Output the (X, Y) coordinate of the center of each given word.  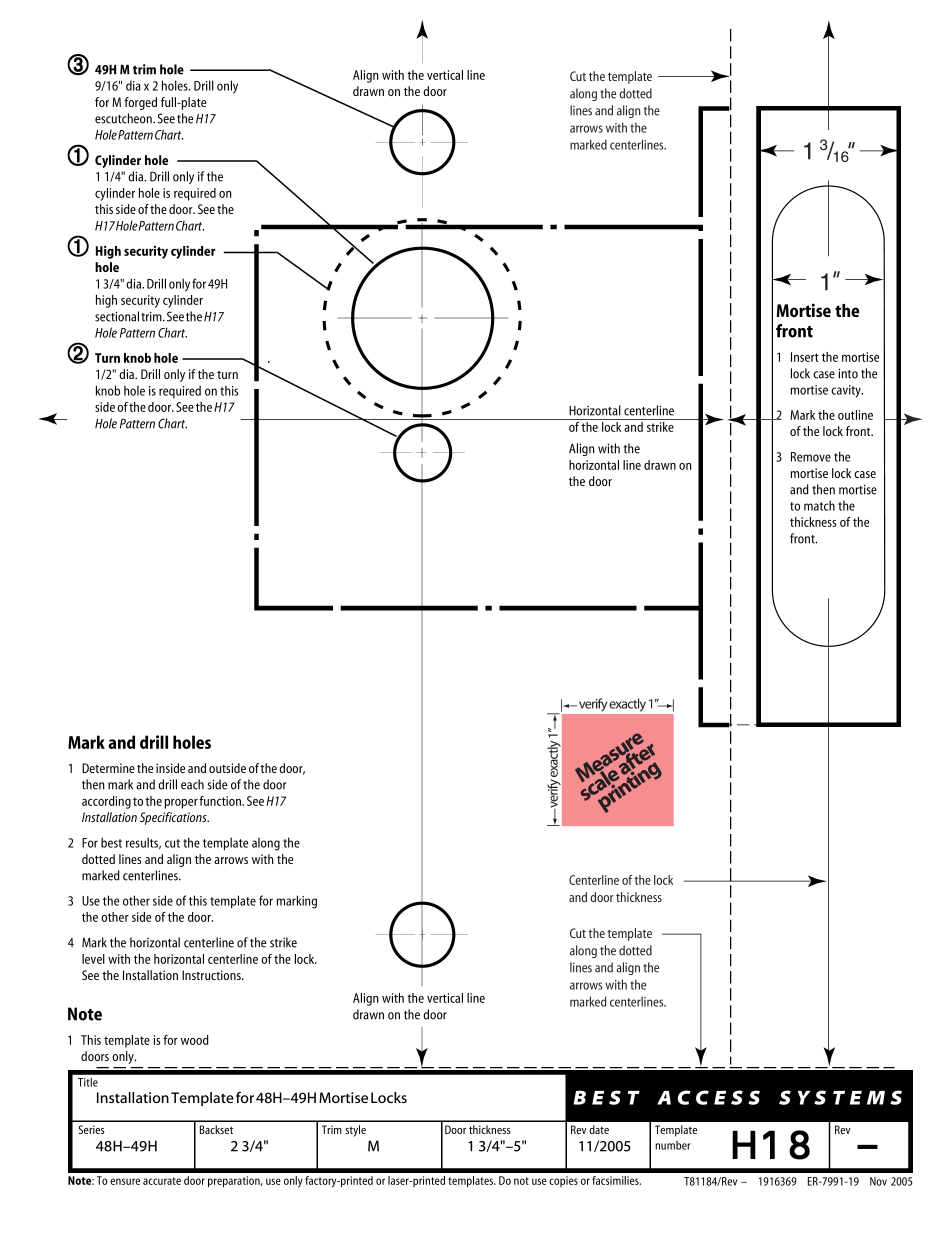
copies (563, 1181)
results (143, 843)
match (819, 505)
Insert (805, 357)
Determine (108, 768)
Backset (216, 1129)
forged (140, 103)
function (221, 801)
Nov (878, 1181)
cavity (847, 391)
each (192, 784)
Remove (811, 457)
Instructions (212, 975)
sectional (117, 316)
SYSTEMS (840, 1097)
